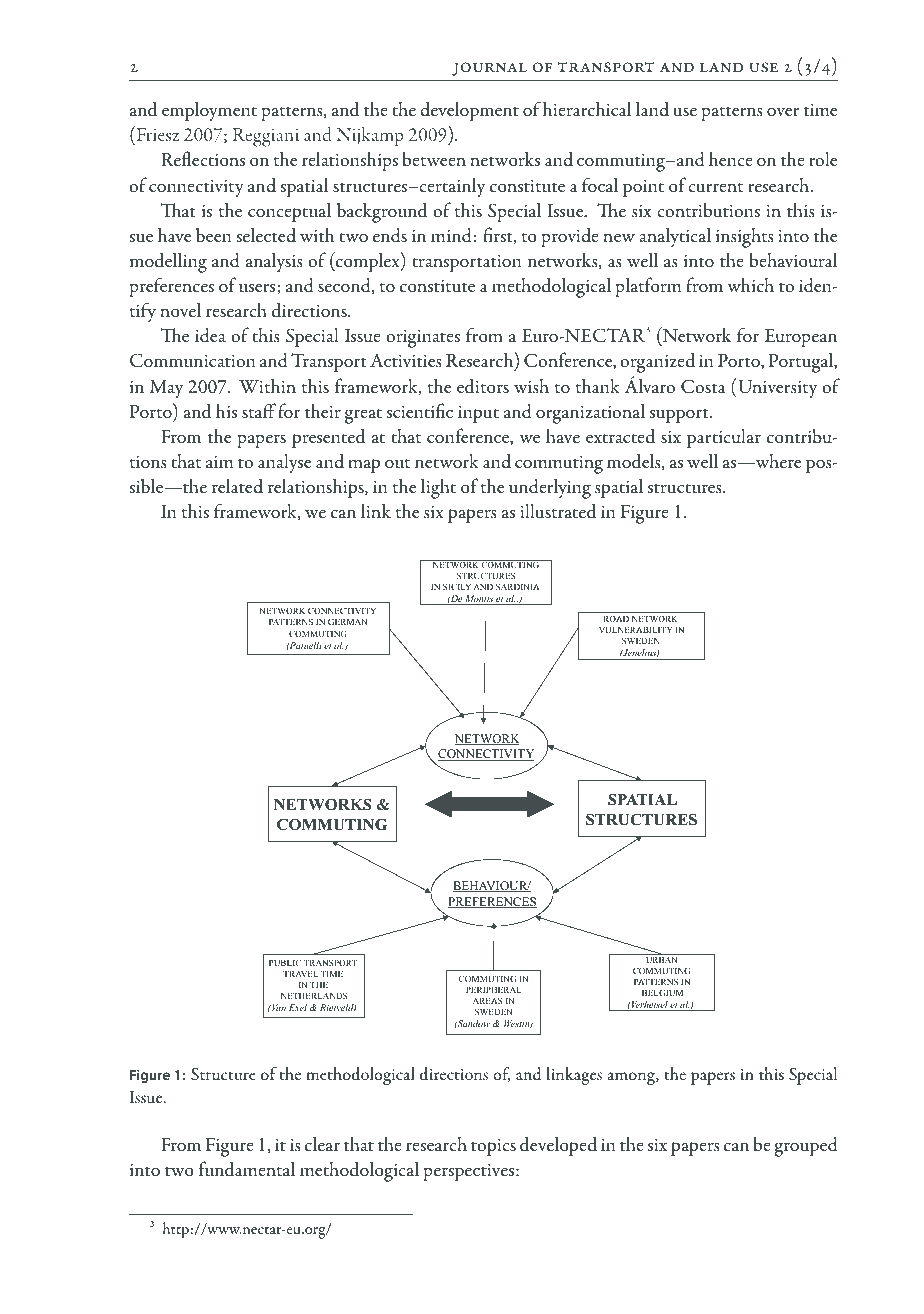 The image size is (924, 1314). I want to click on aim, so click(219, 462).
